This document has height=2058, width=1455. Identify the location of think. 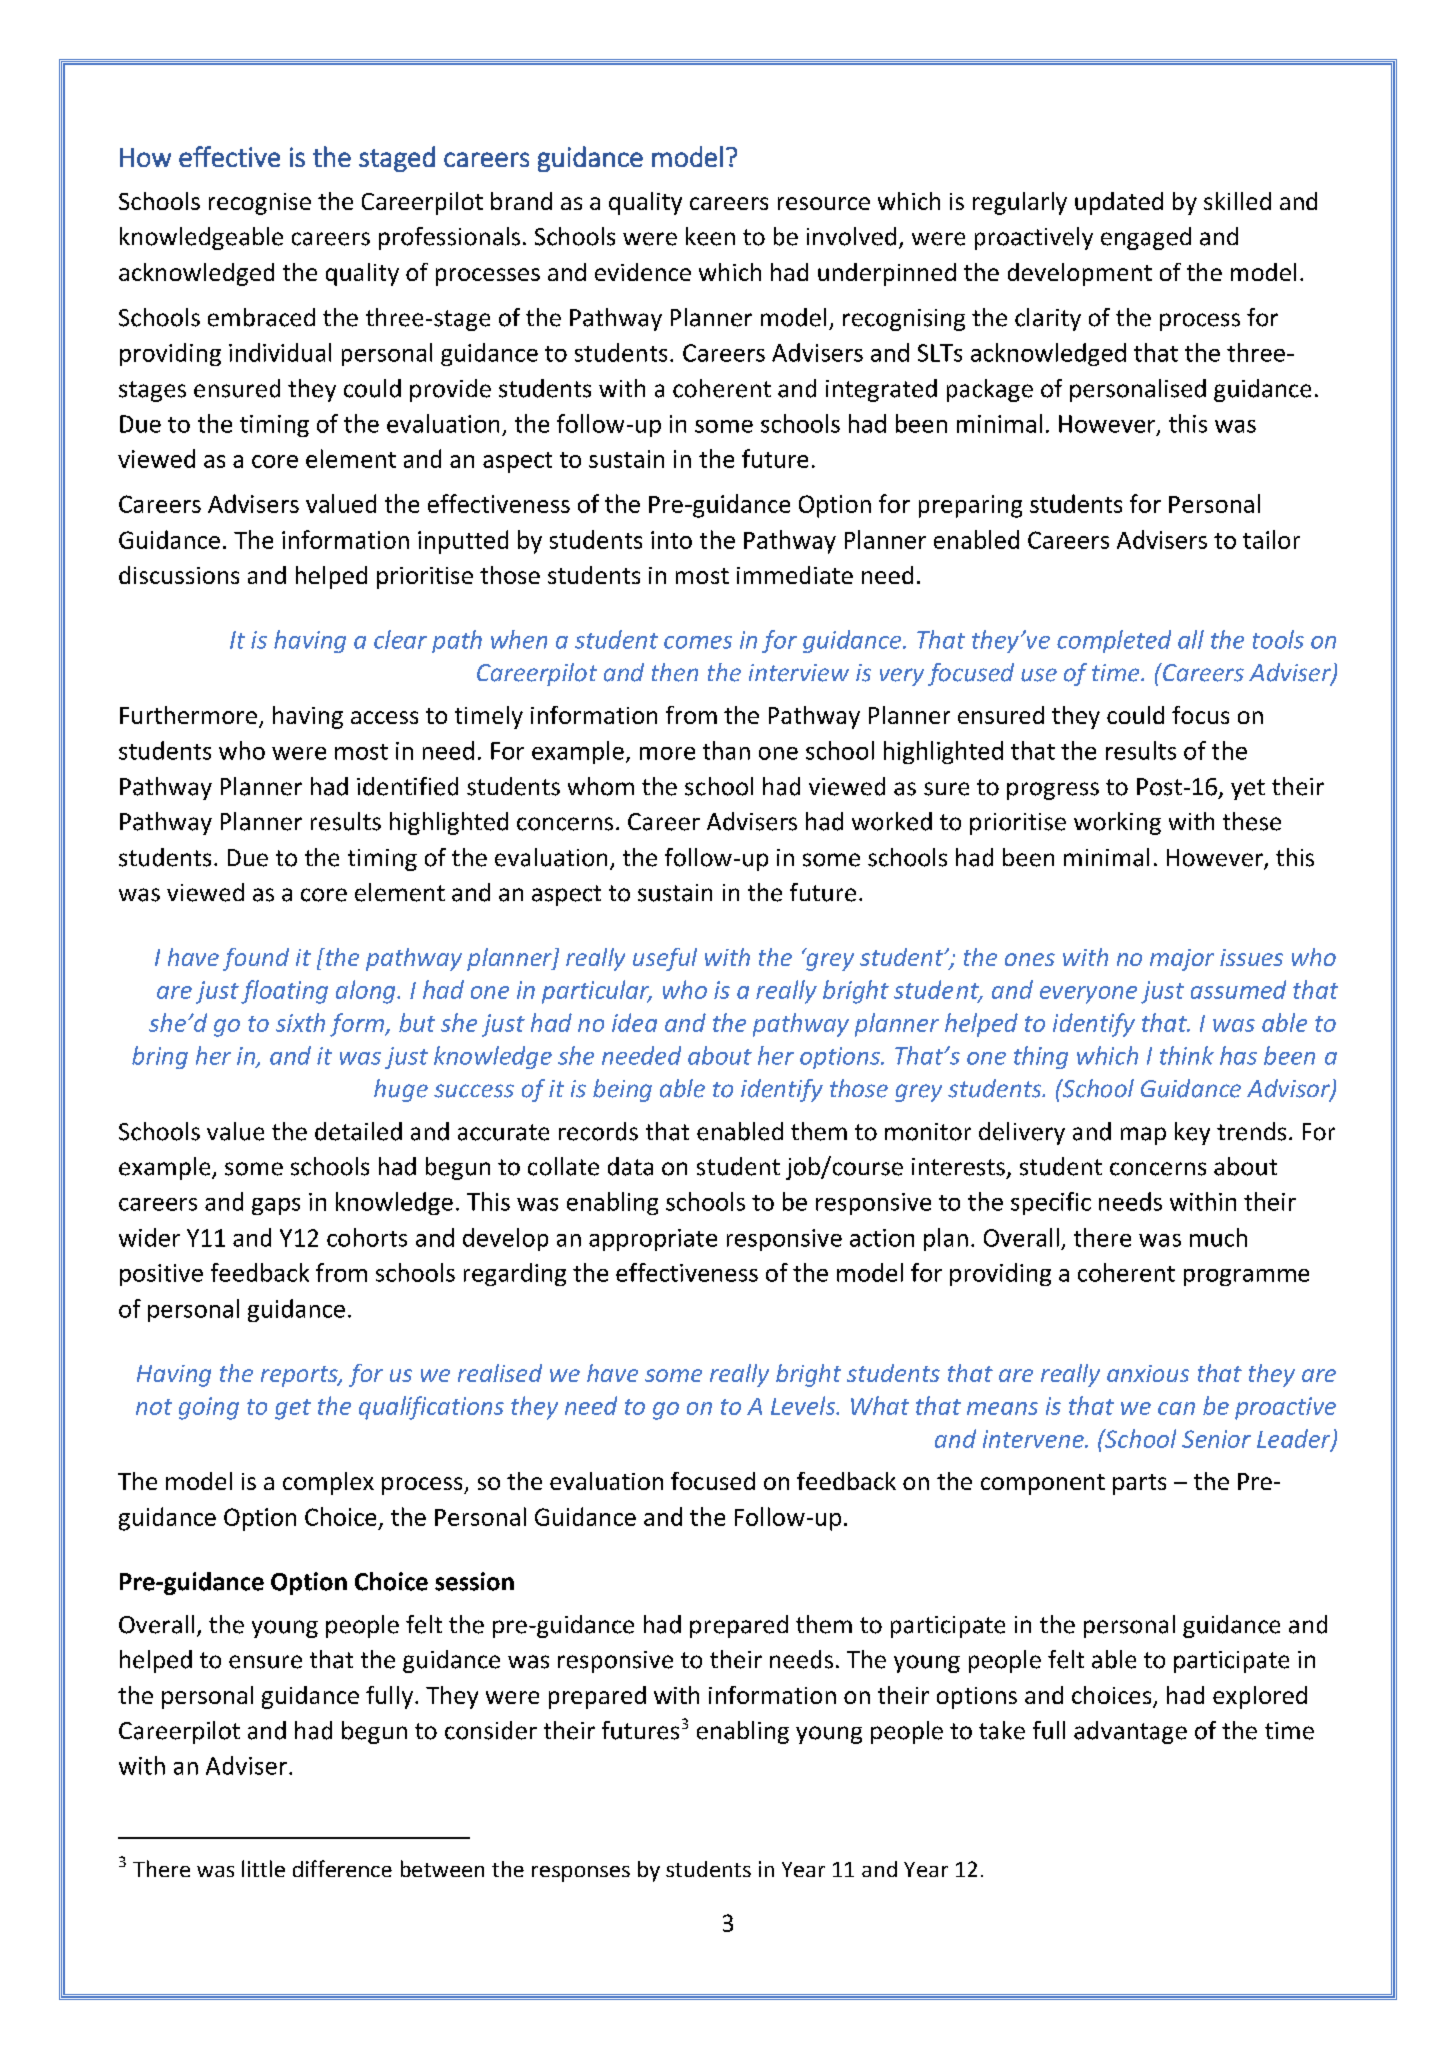
(1187, 1055).
